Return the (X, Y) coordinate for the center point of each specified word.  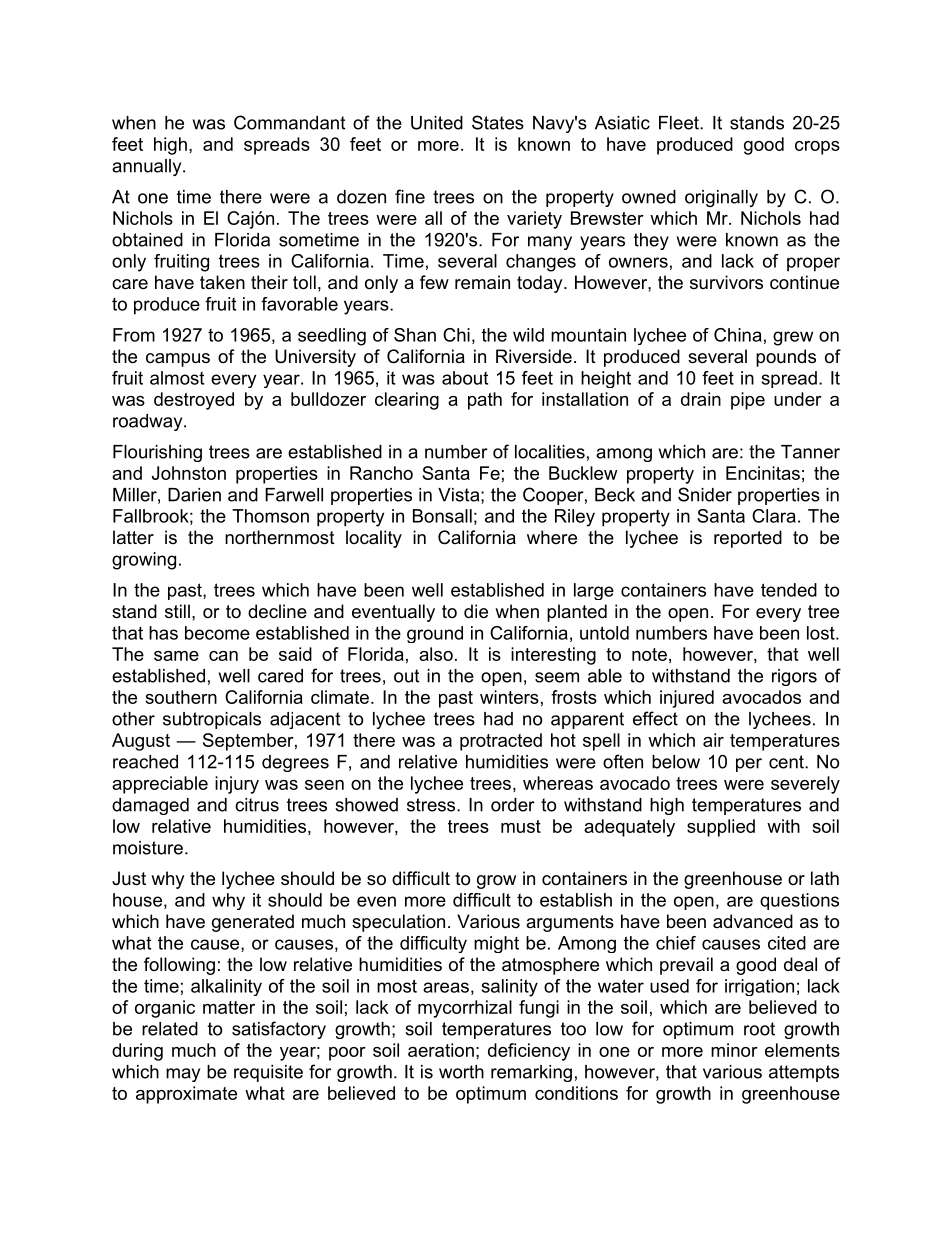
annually (148, 167)
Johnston (189, 473)
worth (461, 1072)
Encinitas (763, 473)
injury (237, 785)
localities (550, 452)
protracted (501, 742)
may (183, 1075)
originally (721, 198)
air (713, 740)
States (498, 122)
